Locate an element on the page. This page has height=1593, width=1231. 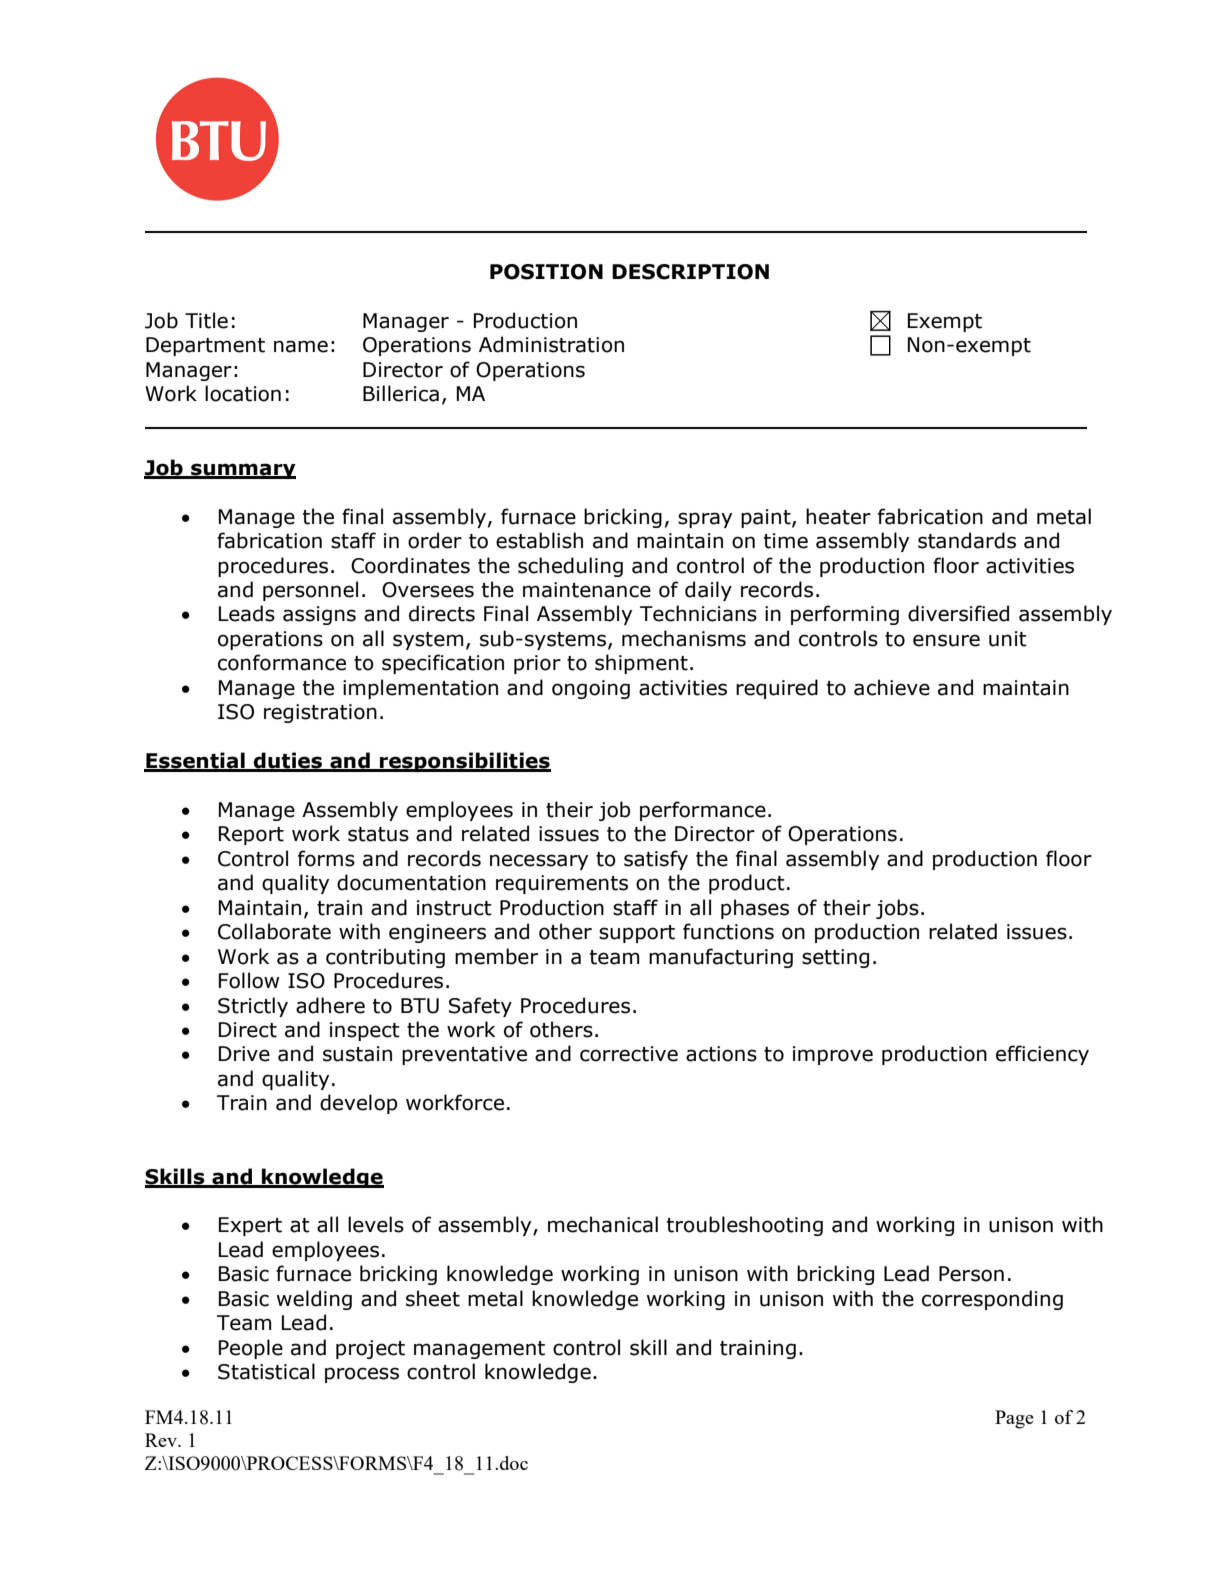
name is located at coordinates (301, 346).
